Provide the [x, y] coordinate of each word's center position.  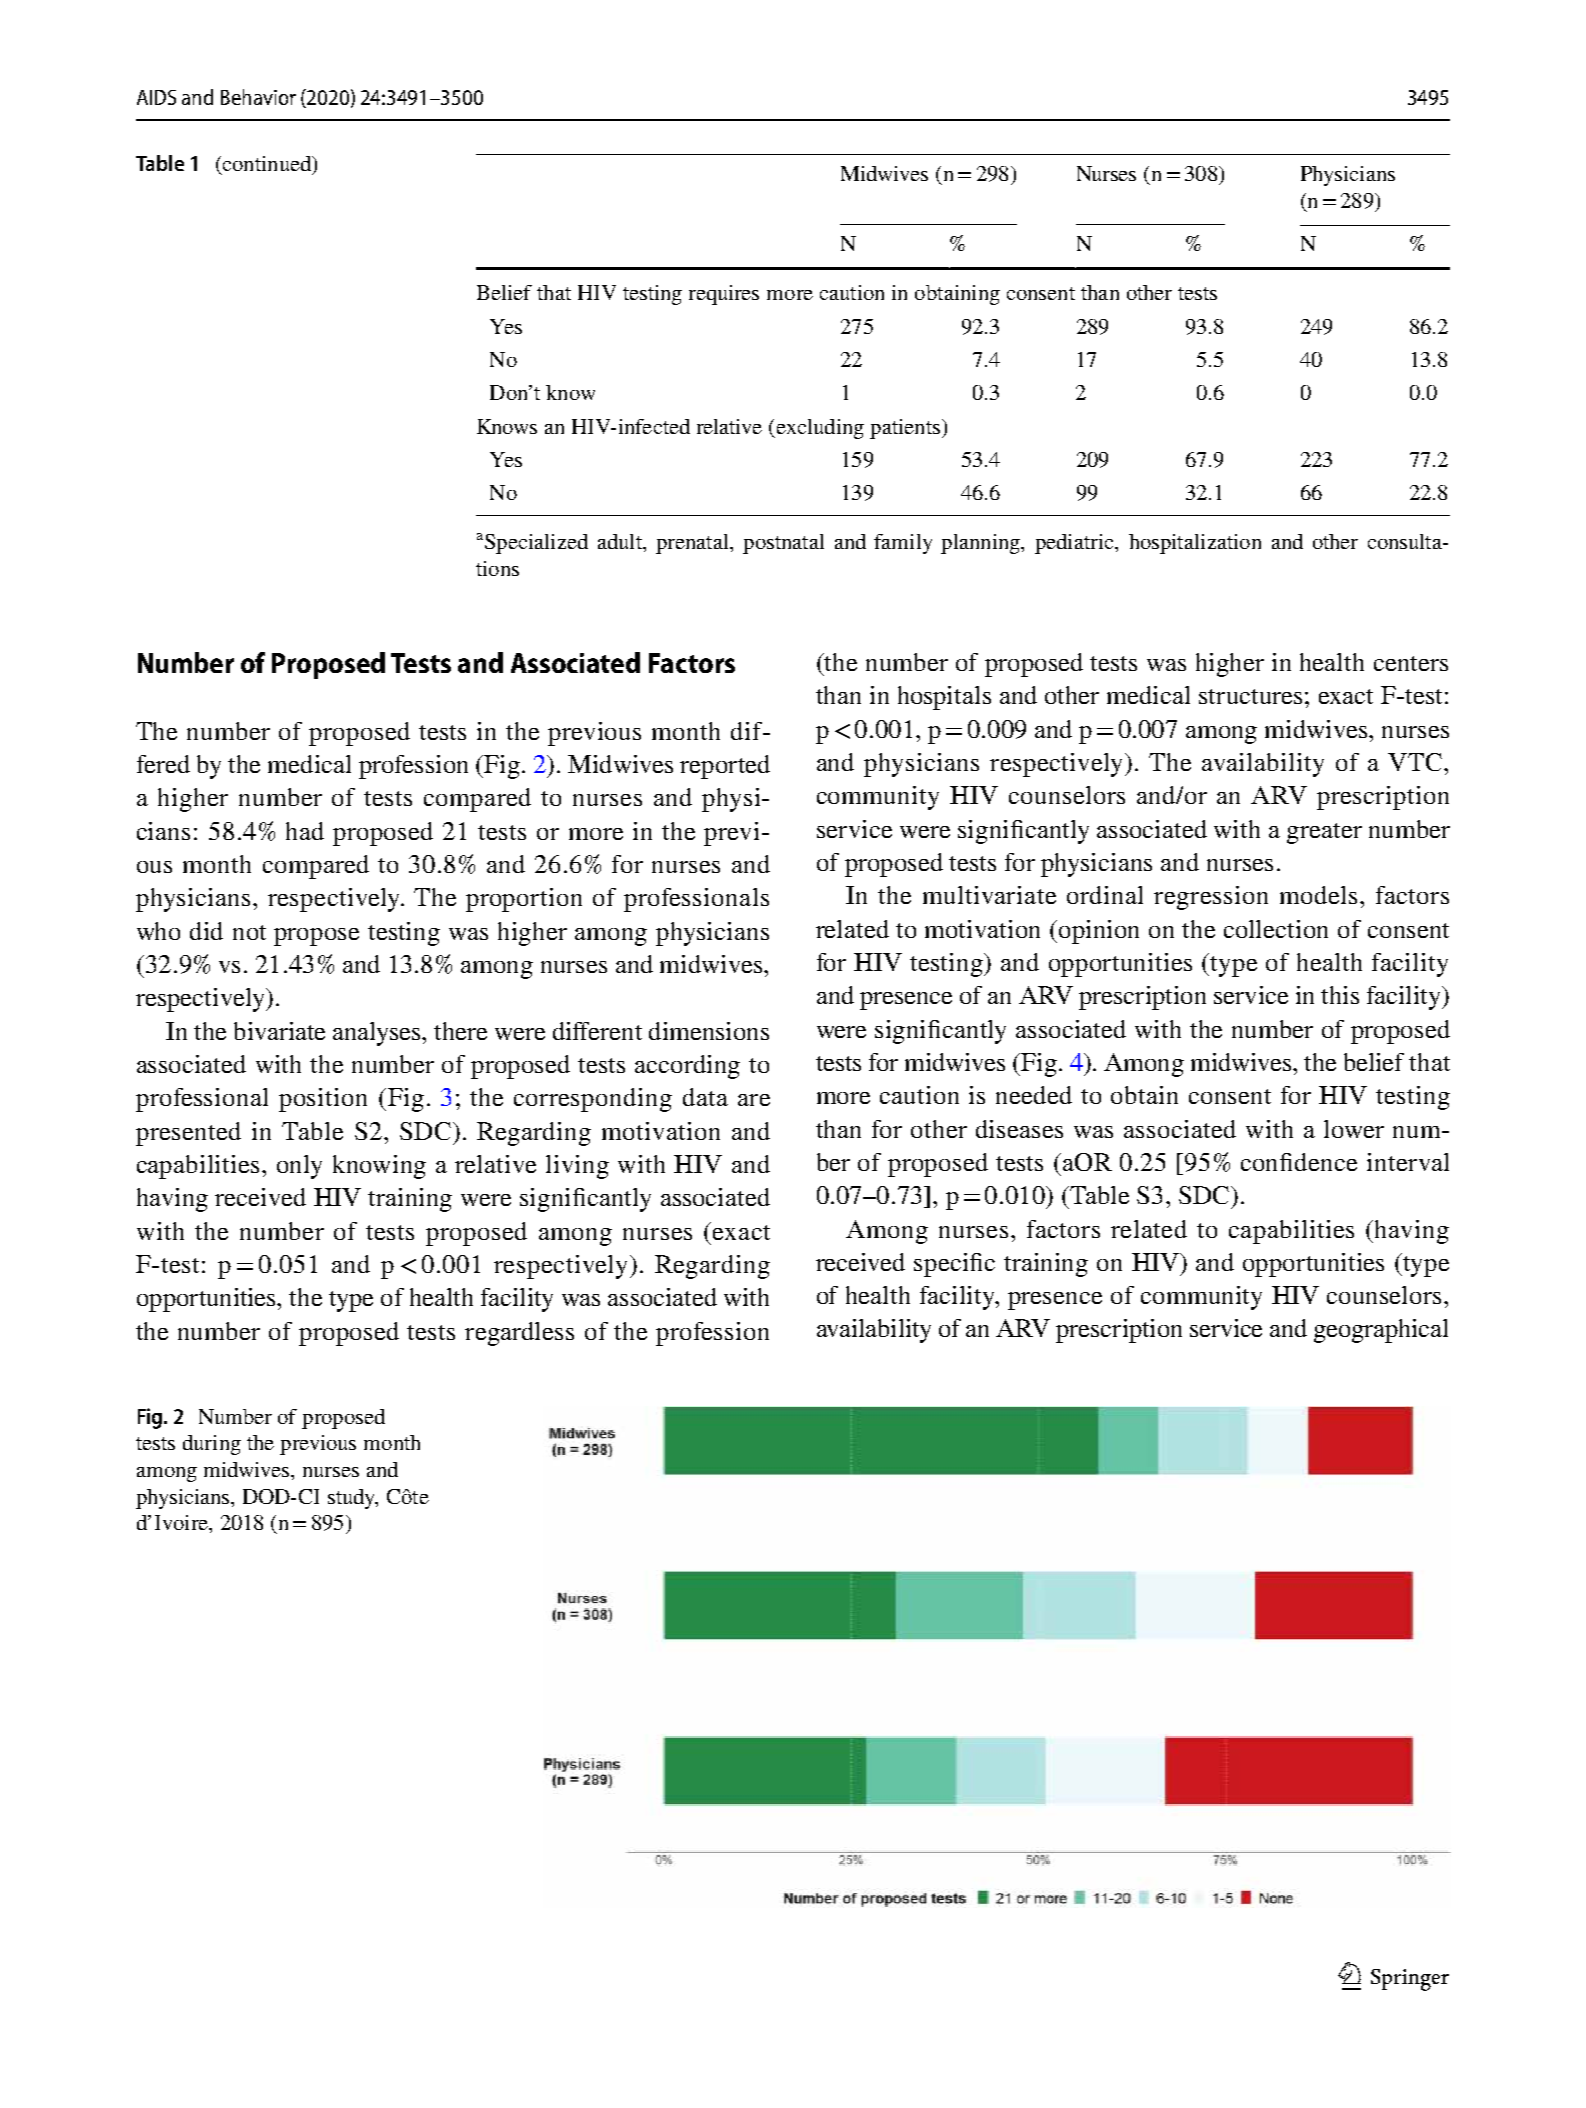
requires [724, 295]
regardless [519, 1334]
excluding [820, 429]
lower [1354, 1129]
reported [725, 767]
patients [905, 429]
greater [1324, 833]
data [705, 1097]
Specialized [535, 544]
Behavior [258, 97]
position [323, 1100]
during [212, 1445]
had [305, 831]
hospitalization [1195, 544]
